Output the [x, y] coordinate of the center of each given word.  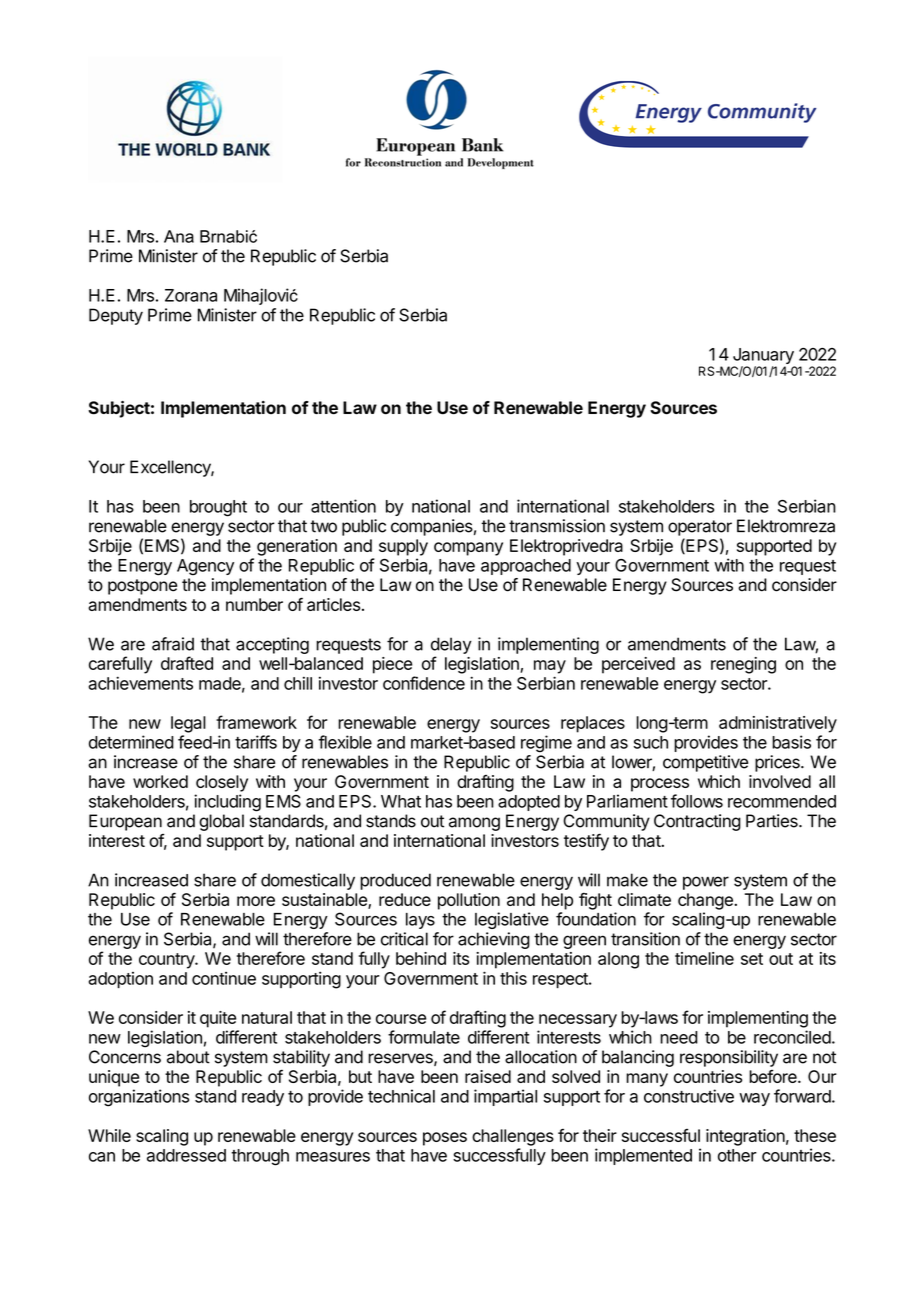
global [221, 822]
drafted [187, 663]
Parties [773, 821]
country [167, 961]
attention [343, 506]
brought [218, 508]
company [468, 549]
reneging [743, 665]
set [752, 959]
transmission [557, 526]
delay [451, 645]
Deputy [116, 316]
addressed [186, 1155]
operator [700, 528]
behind [421, 958]
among [474, 824]
